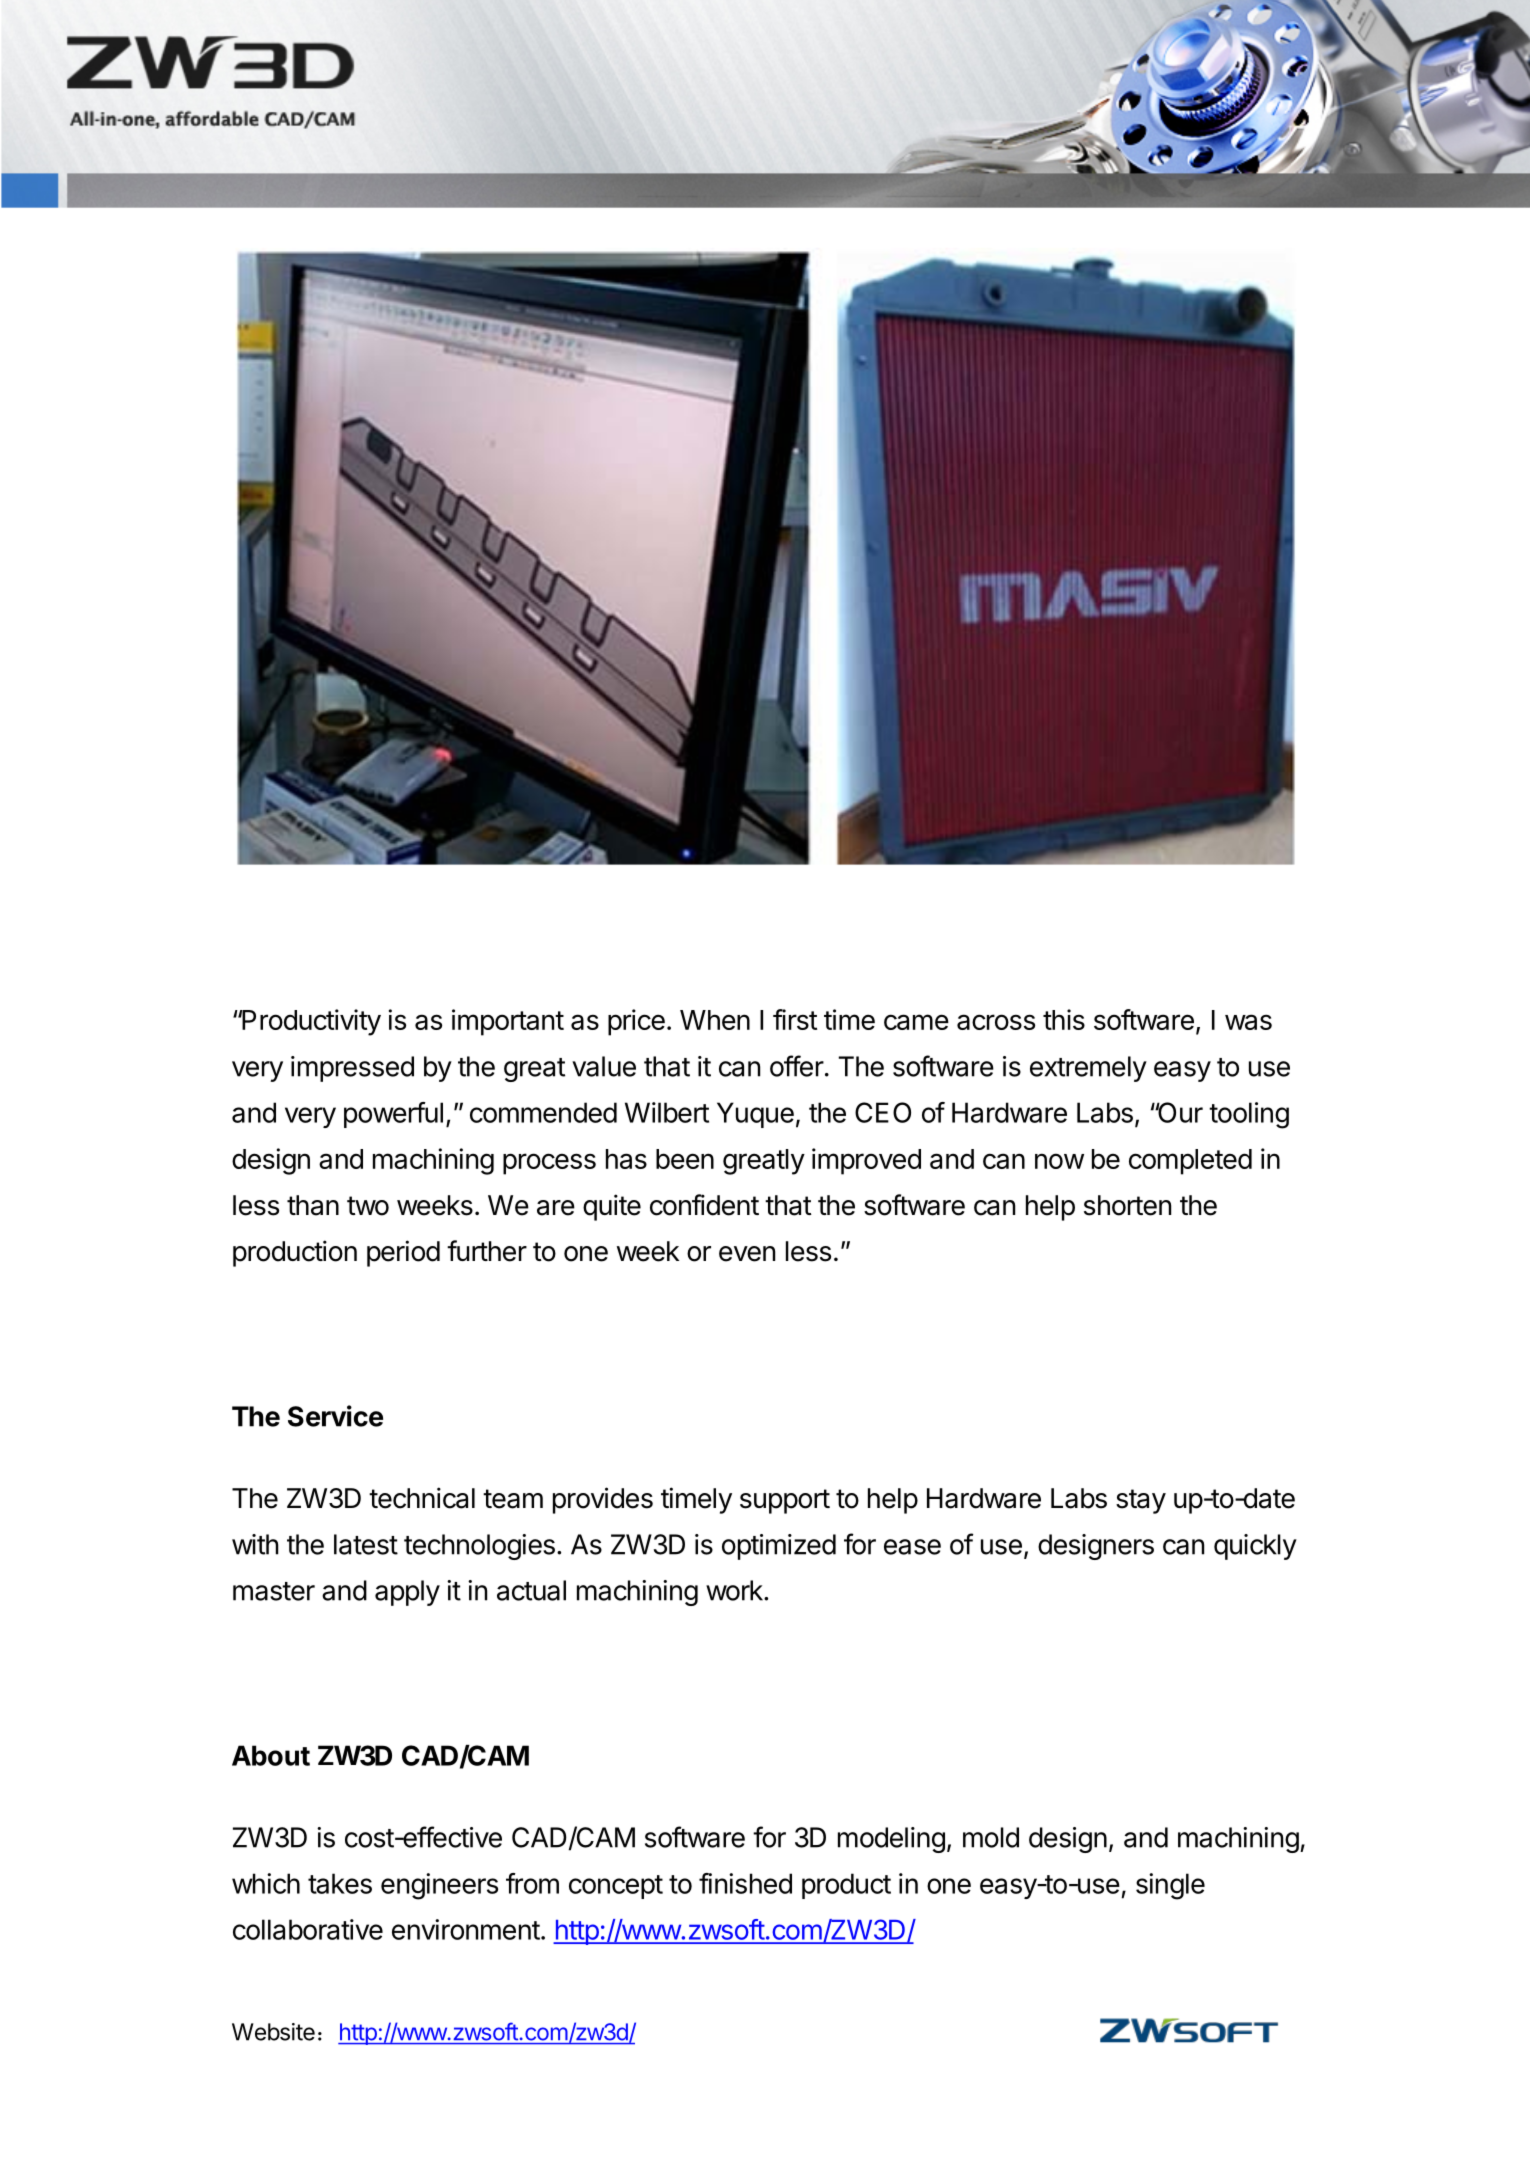 The height and width of the document is (2164, 1530). I want to click on finished, so click(745, 1883).
